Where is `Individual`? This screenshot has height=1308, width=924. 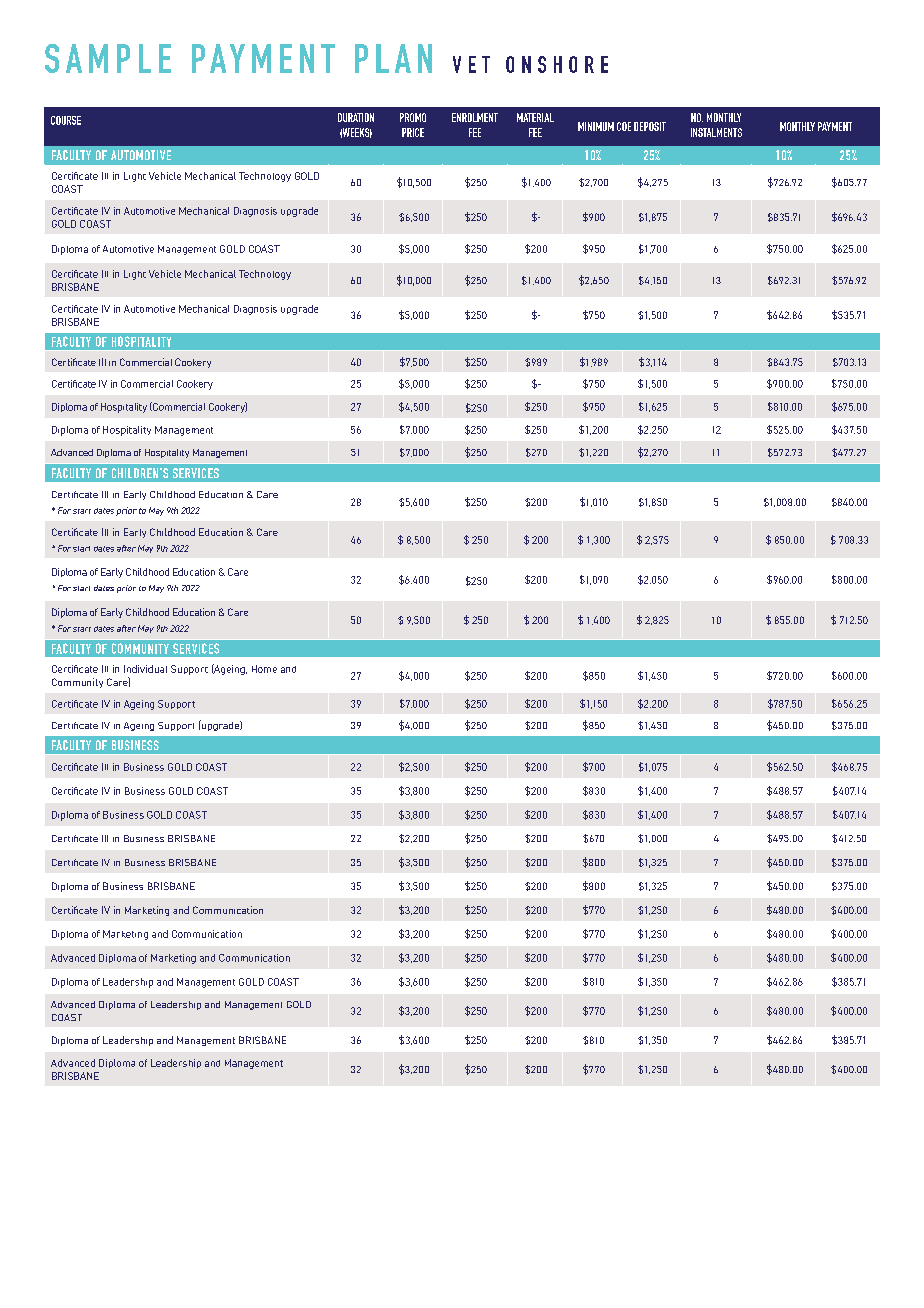 Individual is located at coordinates (145, 669).
